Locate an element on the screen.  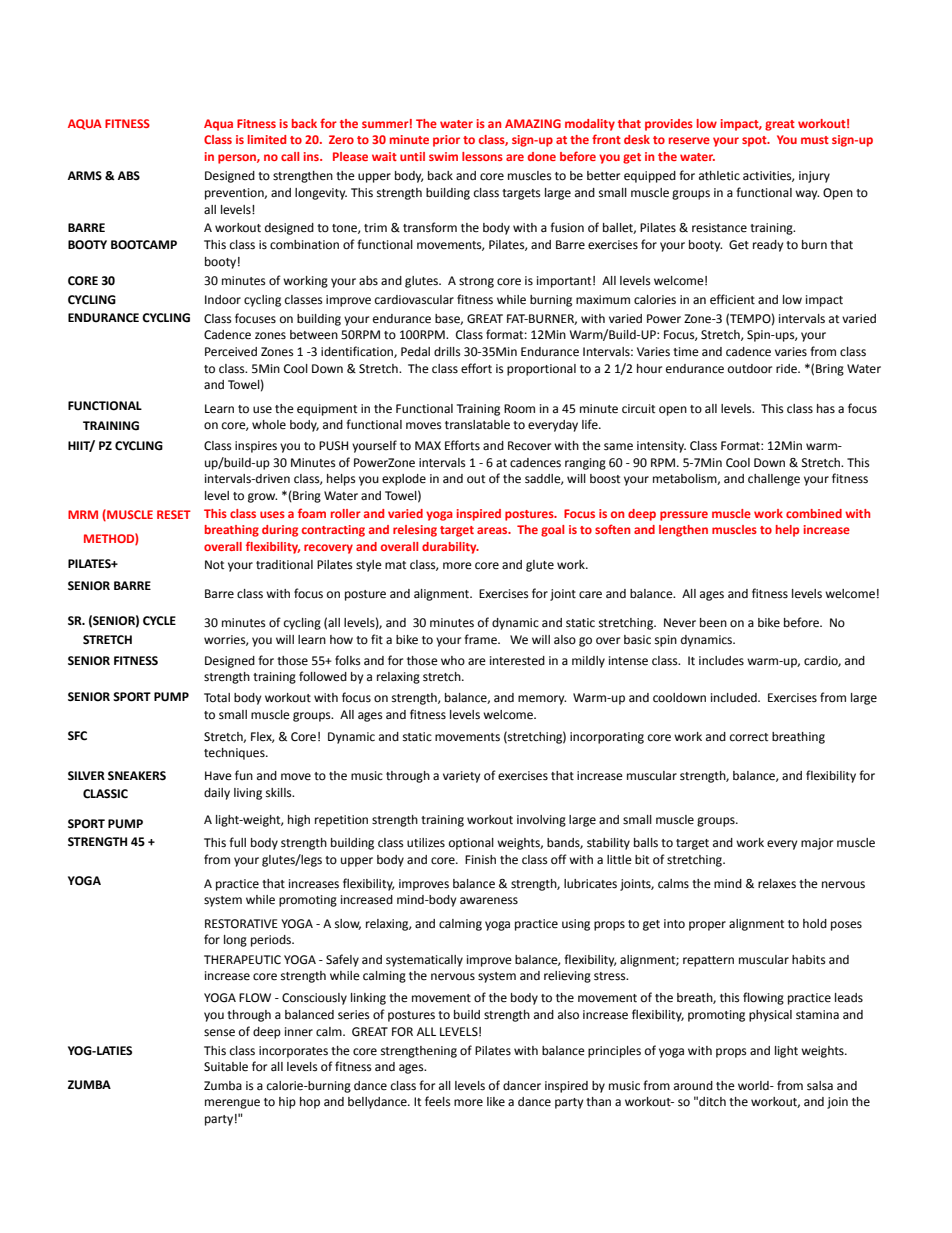
memory is located at coordinates (542, 700).
